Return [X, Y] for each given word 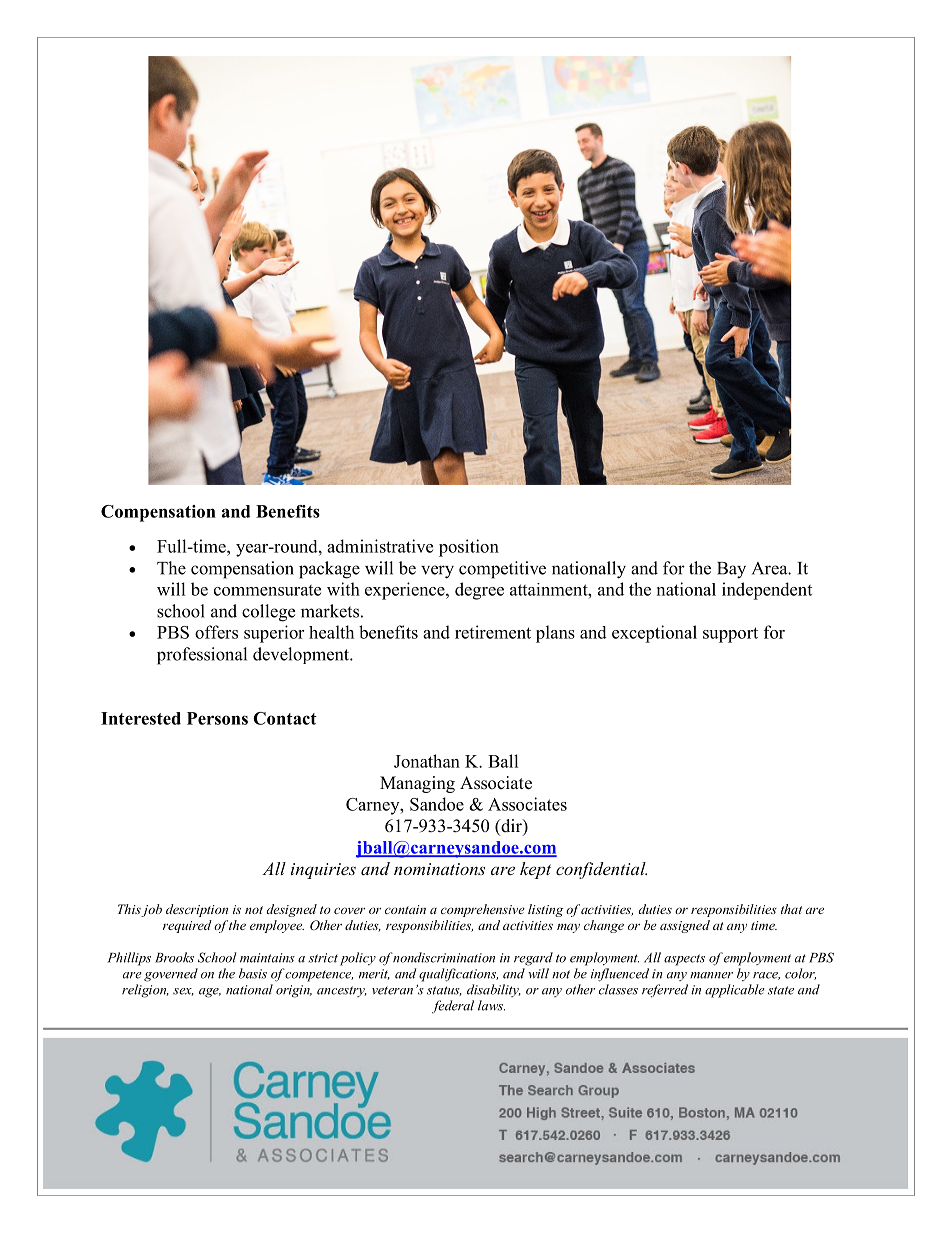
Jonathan [427, 761]
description [197, 910]
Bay [731, 570]
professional [202, 656]
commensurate [267, 590]
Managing [417, 784]
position [469, 548]
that [791, 909]
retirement [493, 632]
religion [145, 991]
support [730, 635]
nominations [439, 869]
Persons [217, 718]
